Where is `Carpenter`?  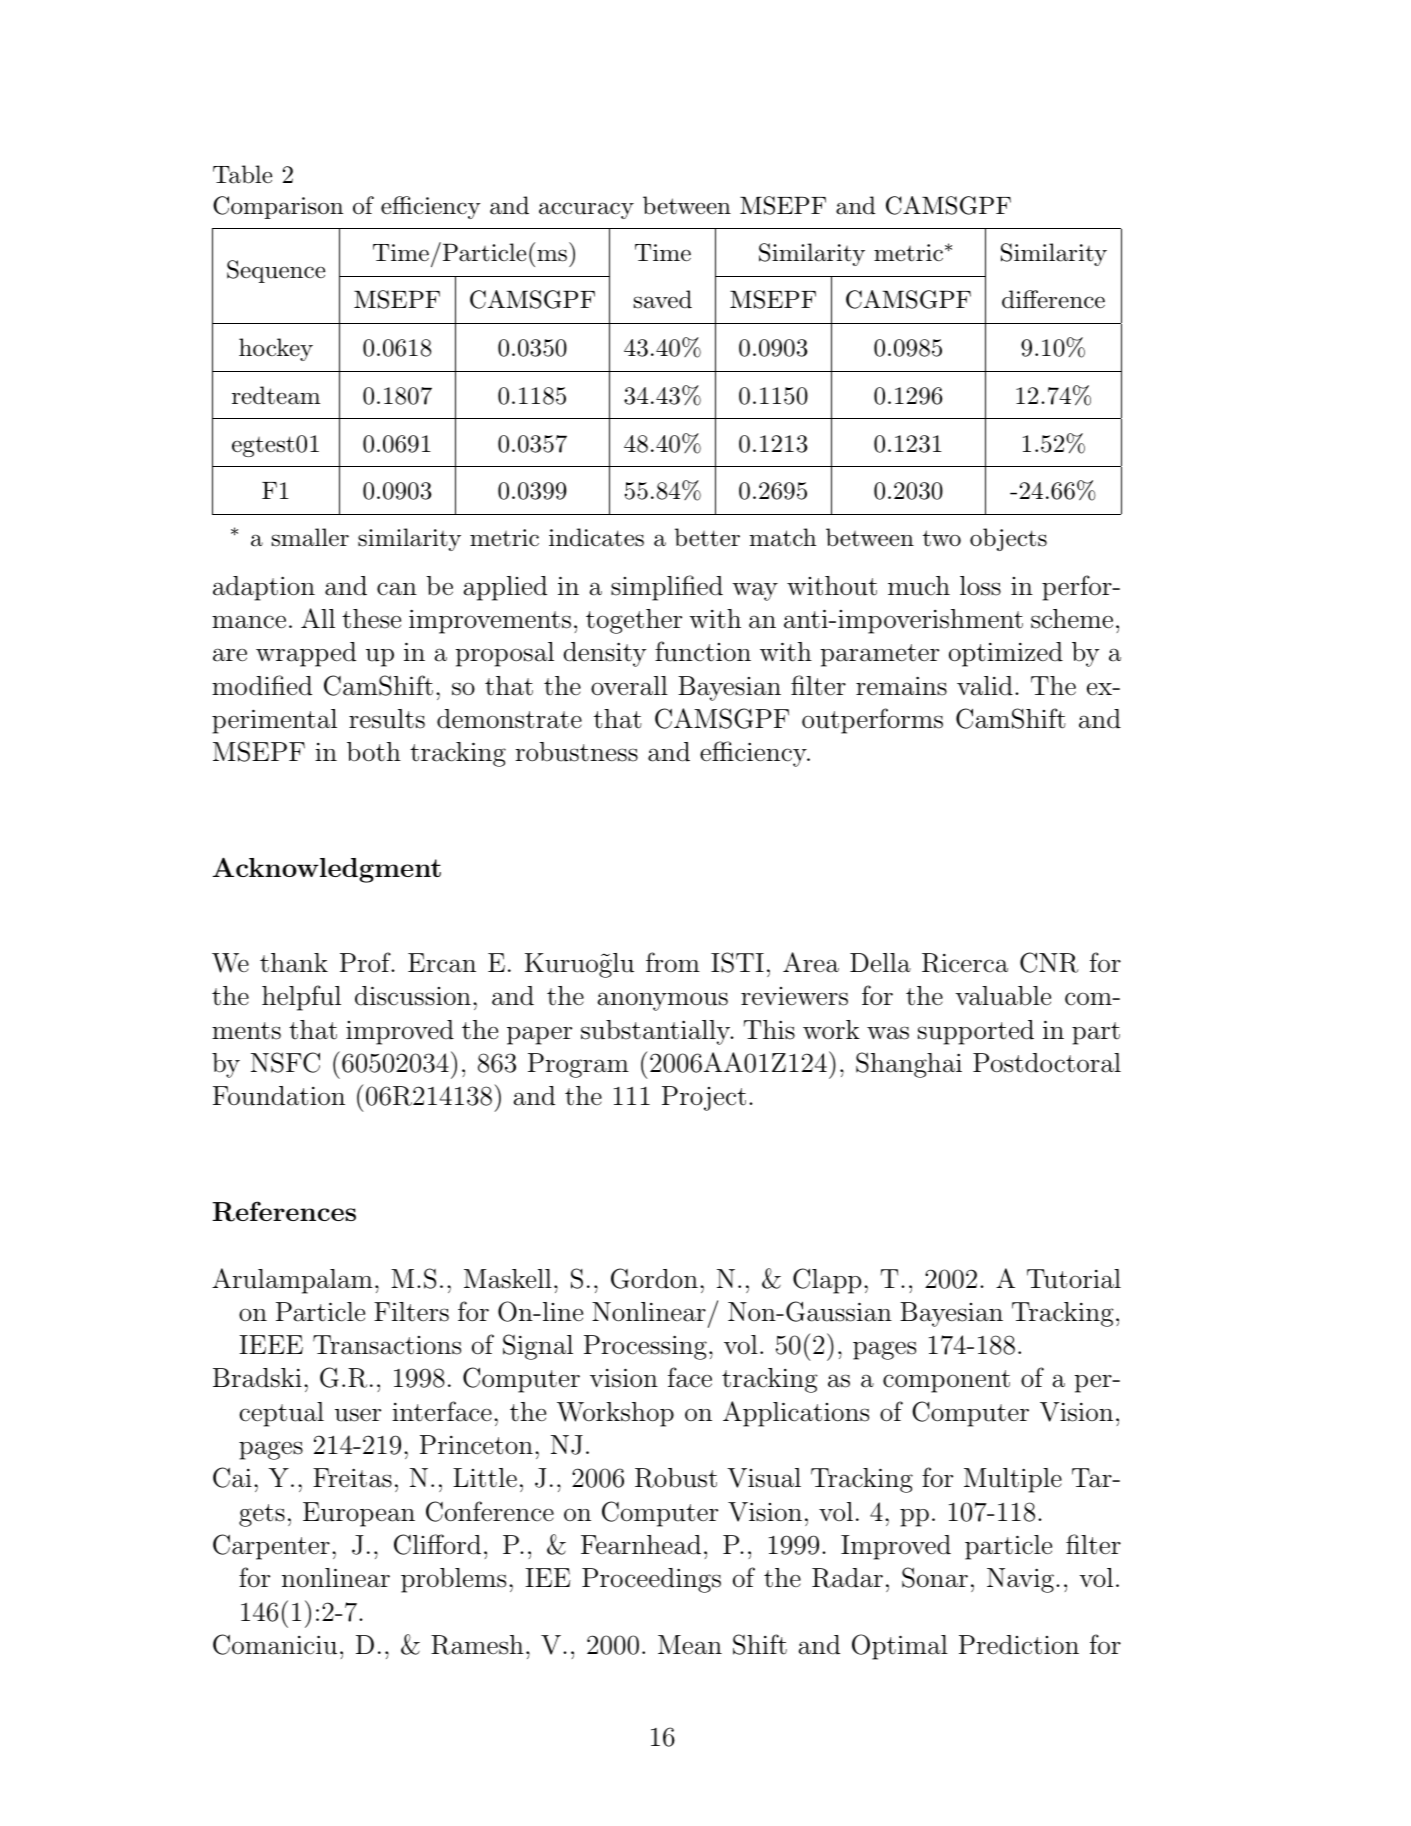
Carpenter is located at coordinates (271, 1547).
